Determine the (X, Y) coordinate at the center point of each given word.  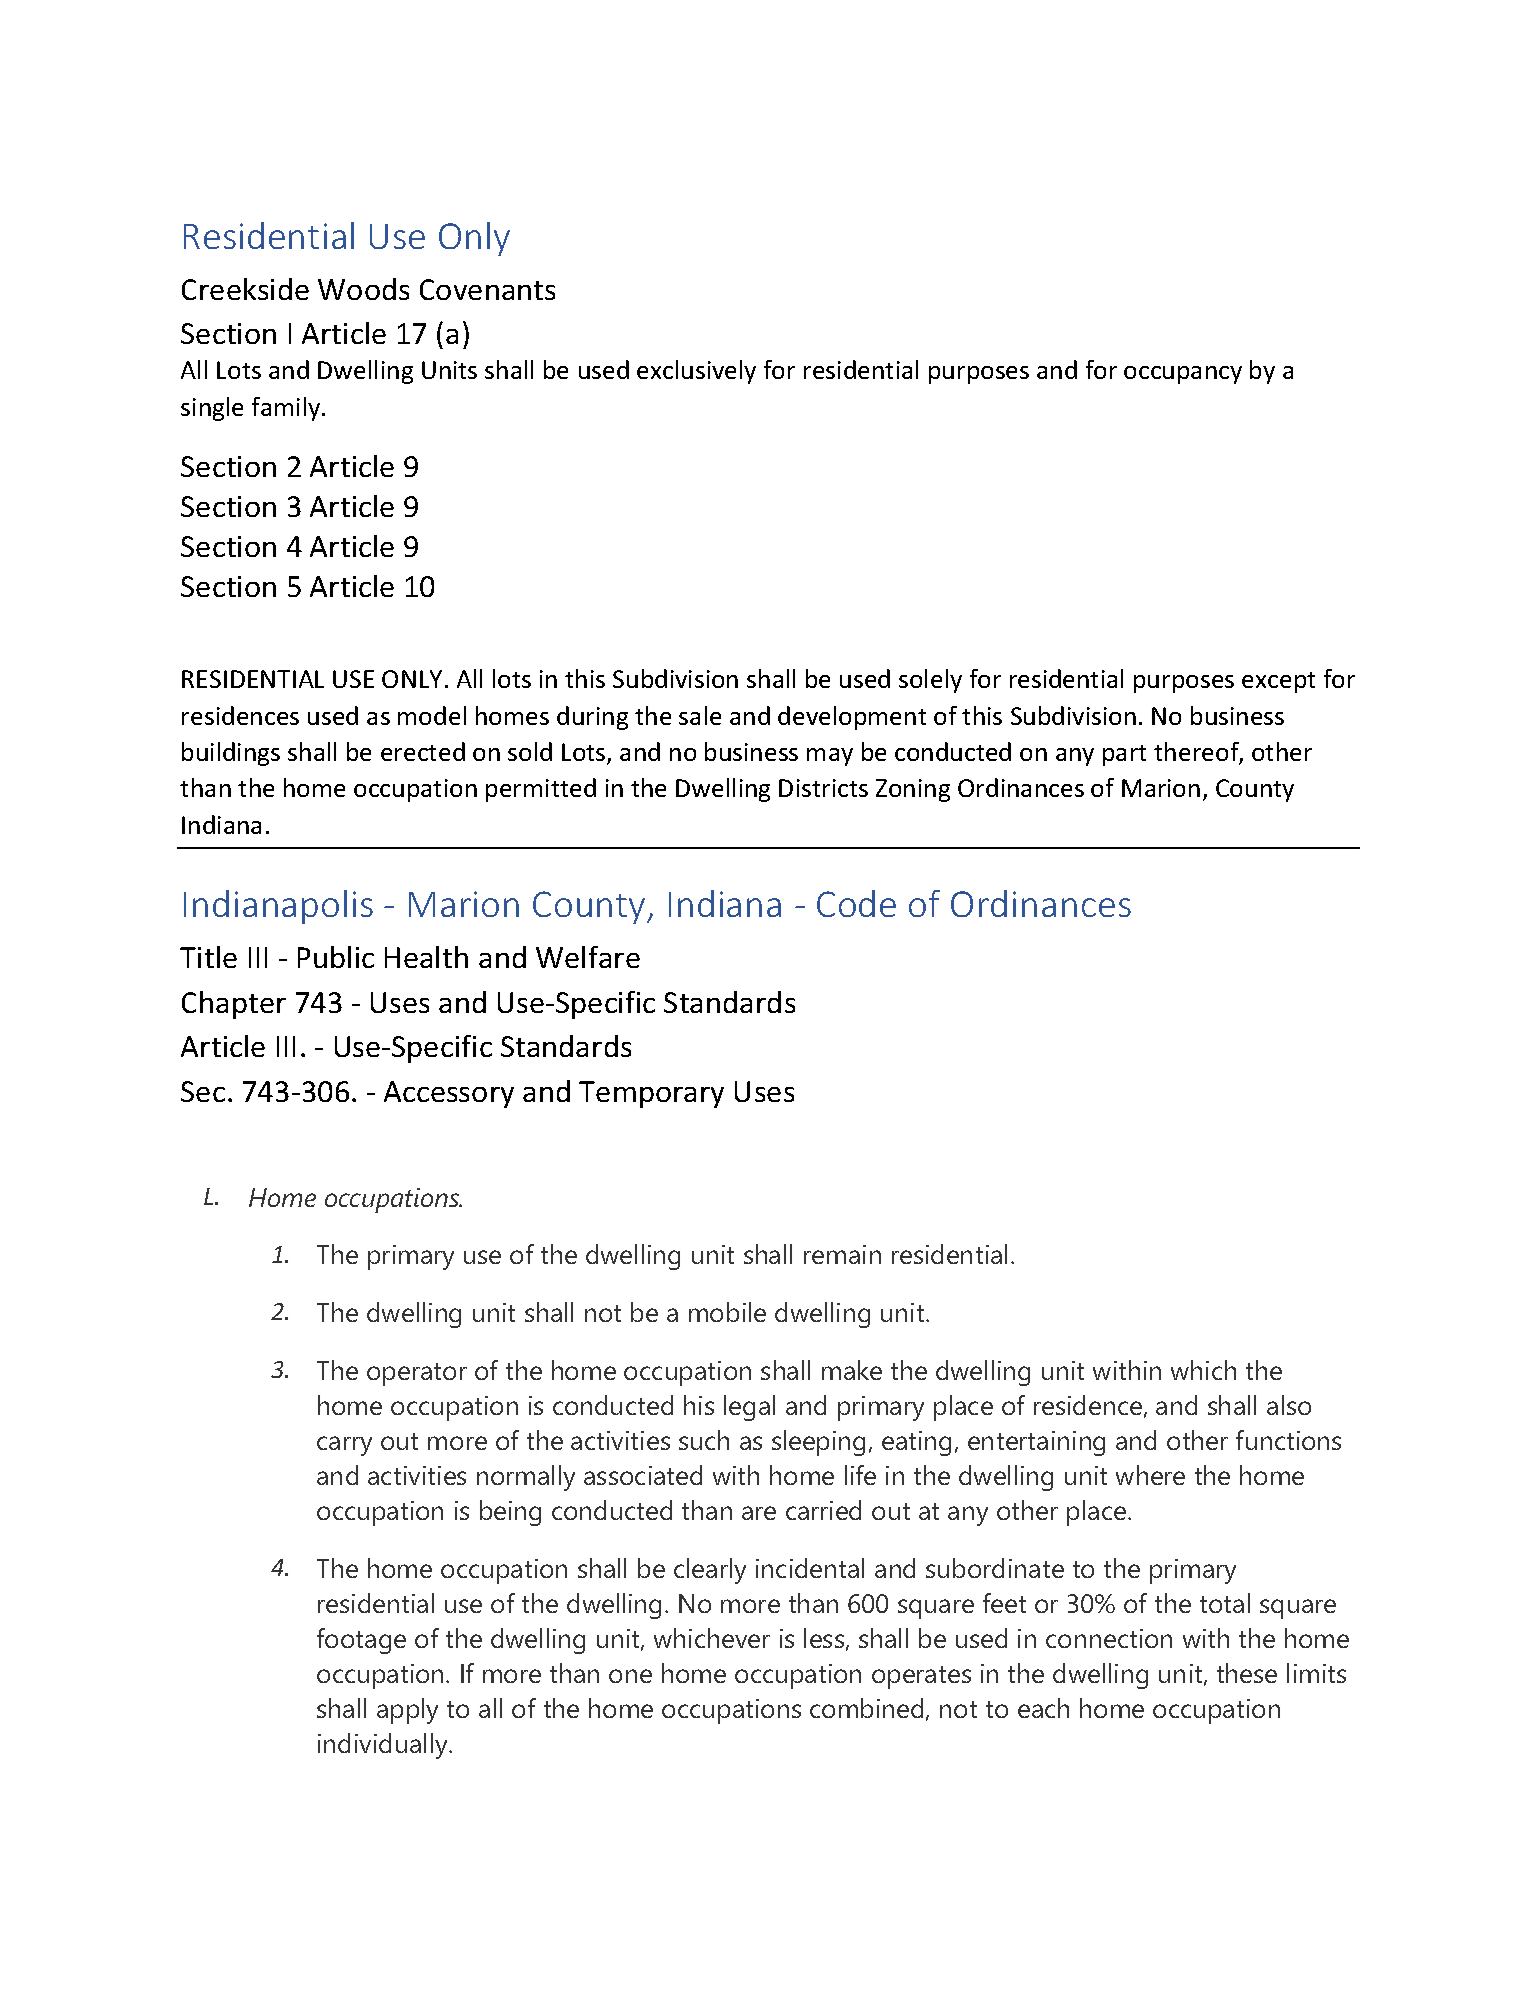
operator (417, 1374)
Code (856, 903)
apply (407, 1711)
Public (336, 957)
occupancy (1183, 375)
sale (700, 715)
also (1289, 1405)
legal (749, 1408)
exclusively (696, 372)
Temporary (651, 1094)
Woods (363, 289)
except (1278, 682)
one (630, 1676)
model (432, 715)
